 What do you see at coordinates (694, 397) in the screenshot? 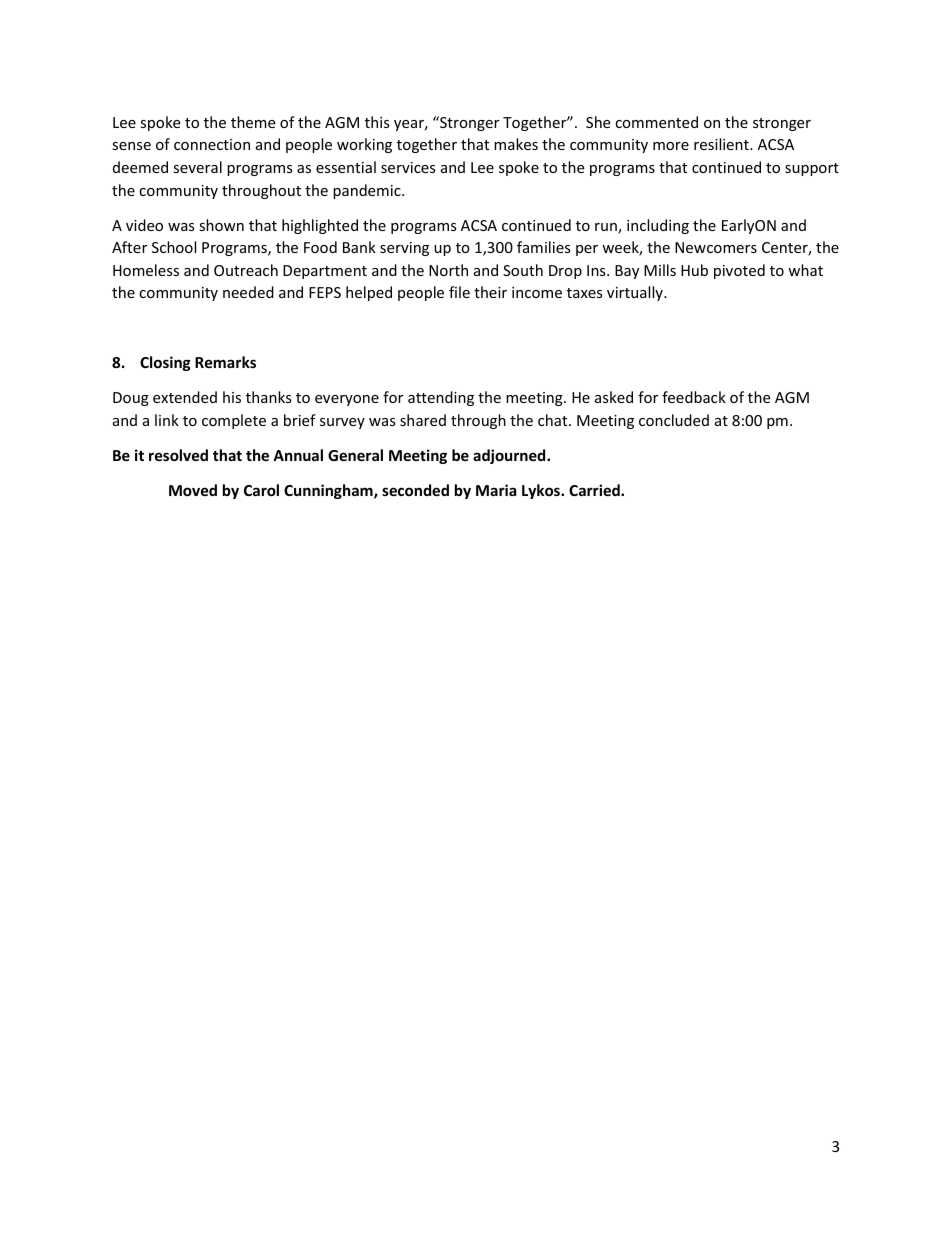
I see `feedback` at bounding box center [694, 397].
